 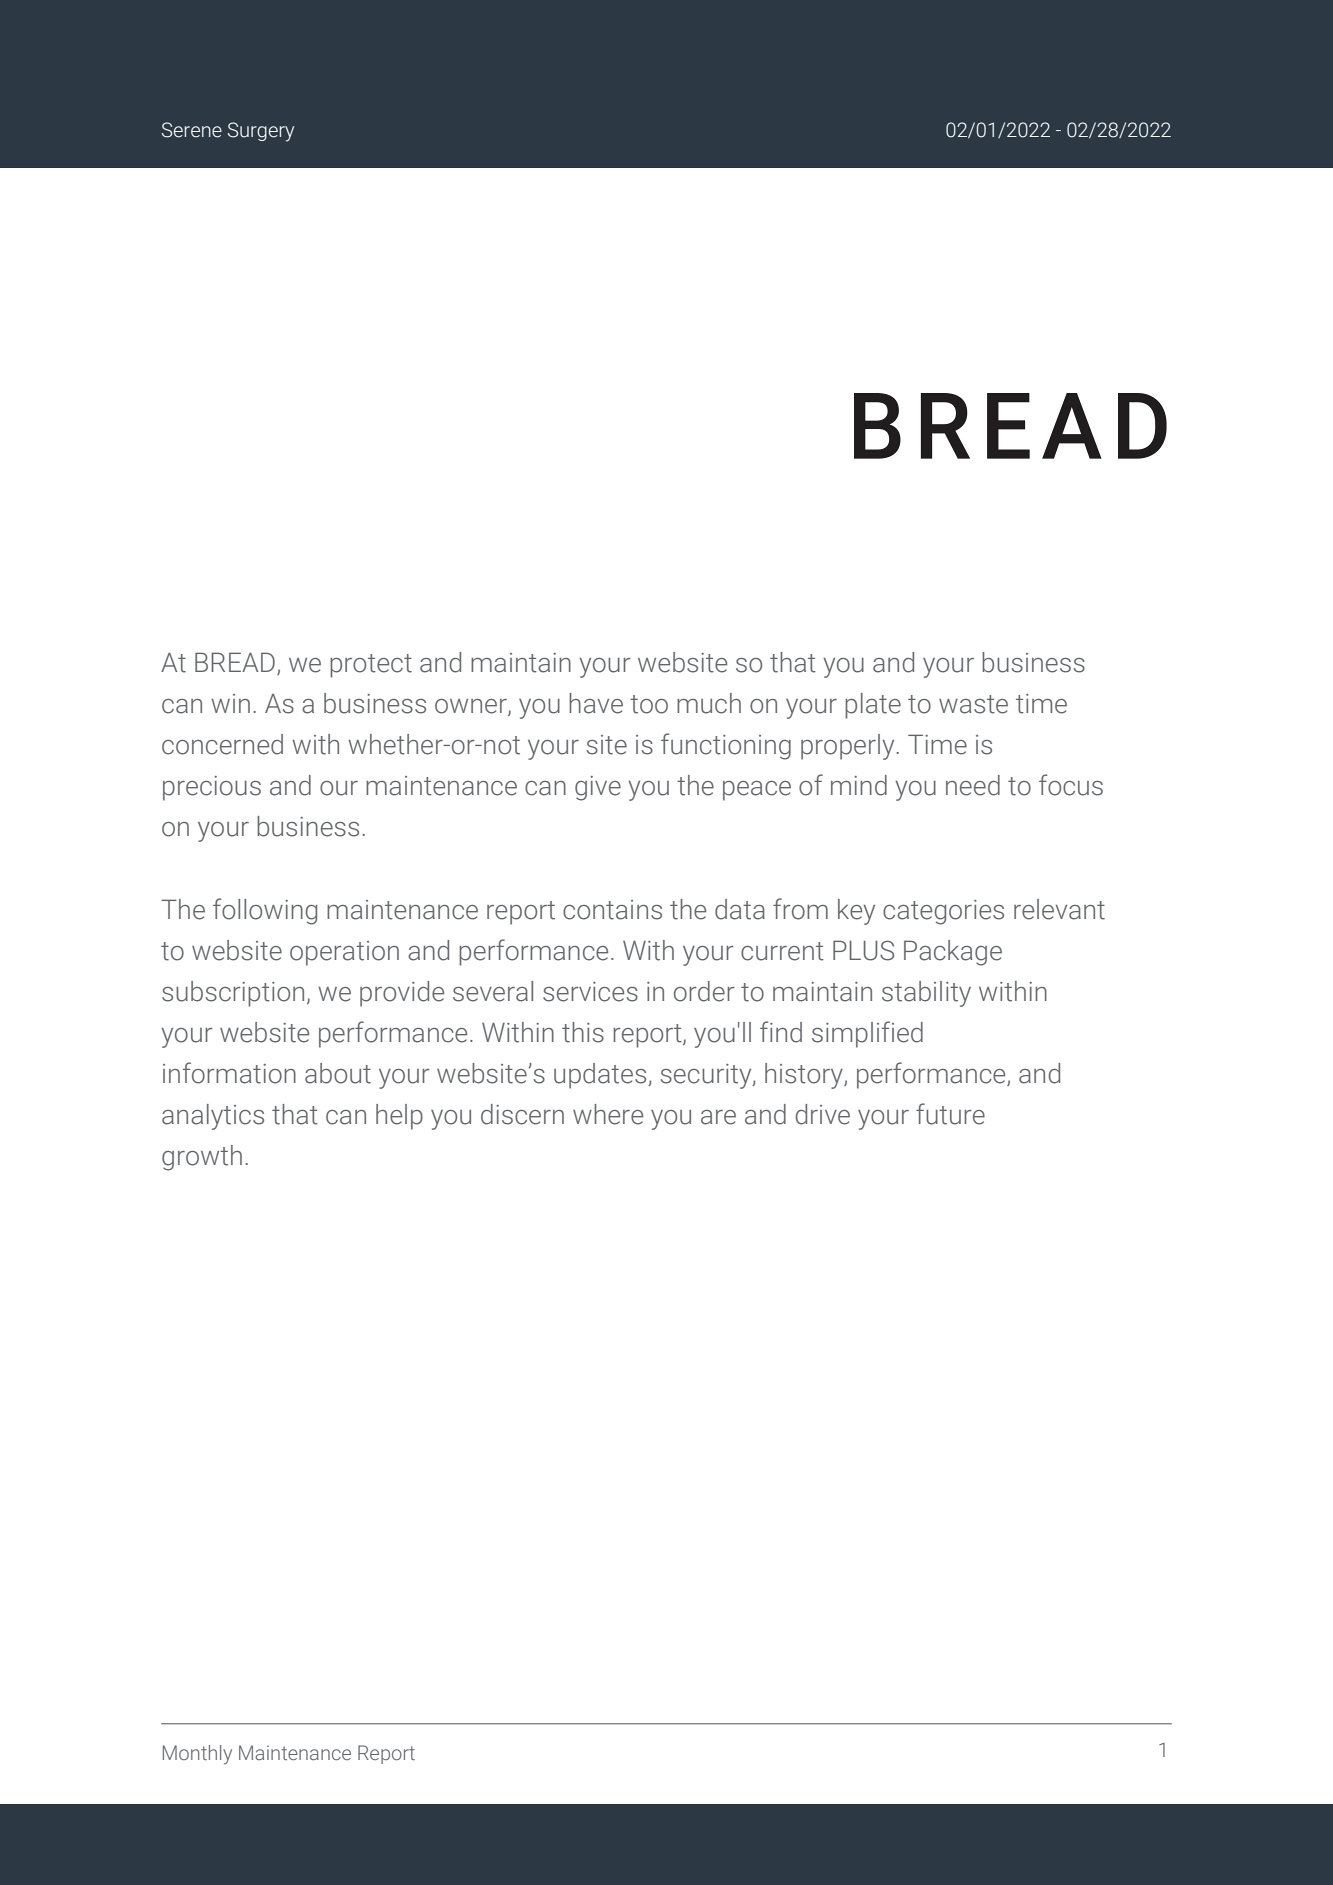 What do you see at coordinates (973, 704) in the document?
I see `waste` at bounding box center [973, 704].
